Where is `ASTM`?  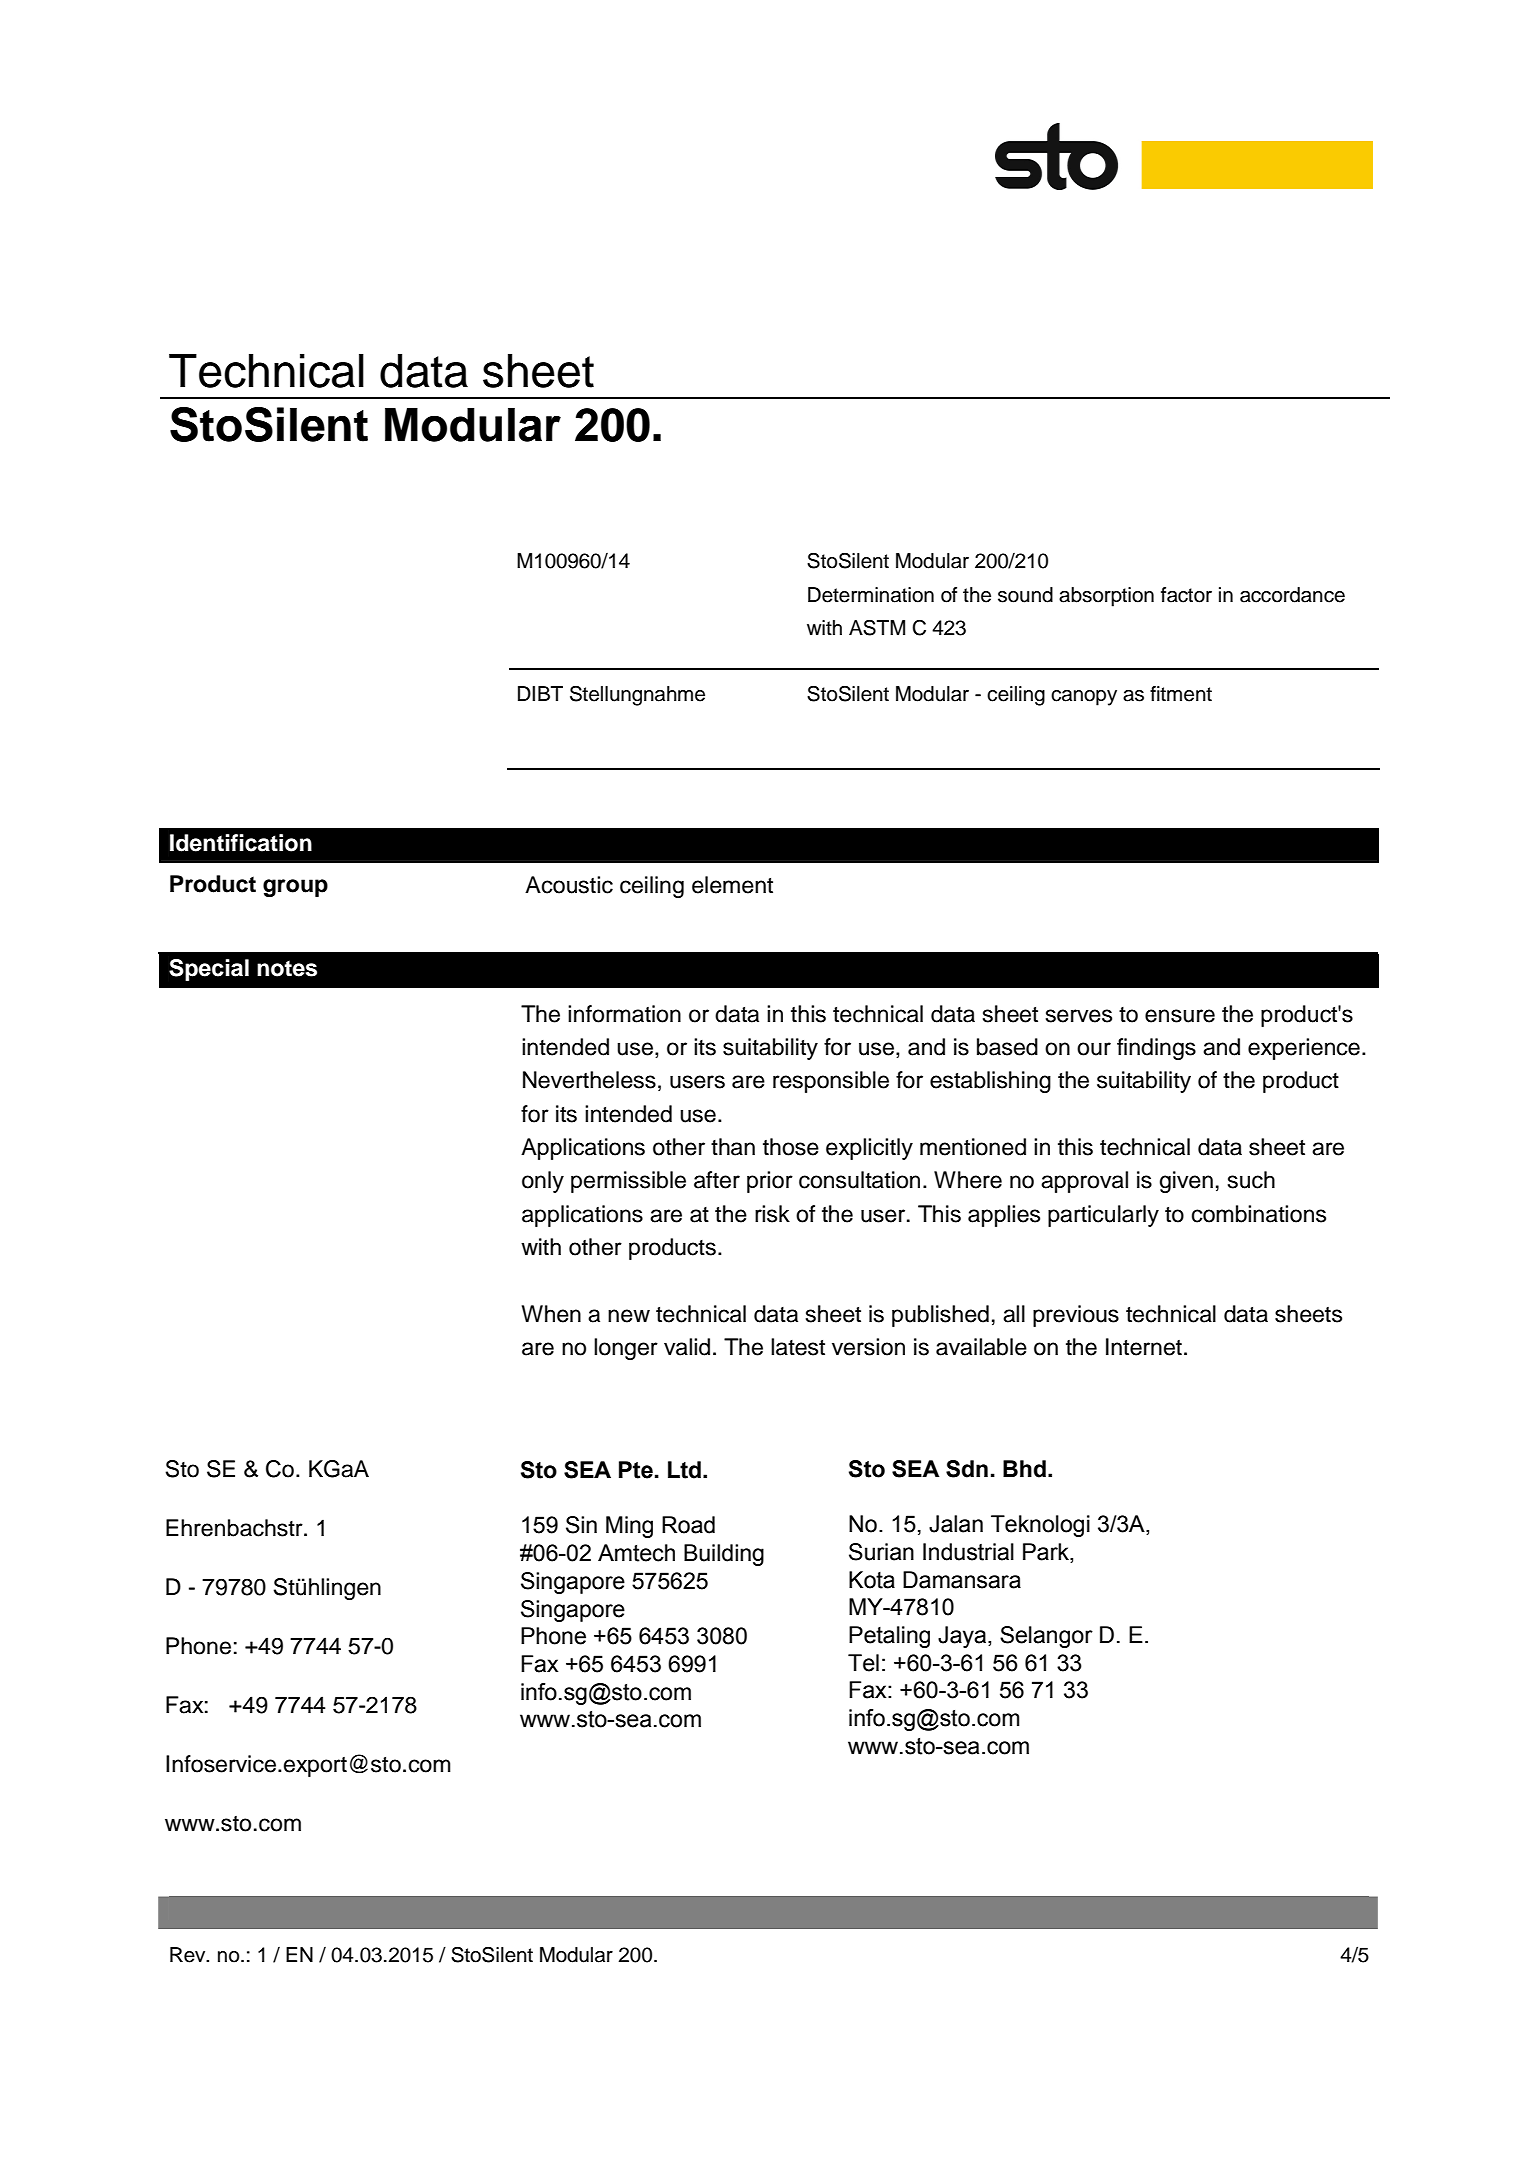 ASTM is located at coordinates (877, 627).
